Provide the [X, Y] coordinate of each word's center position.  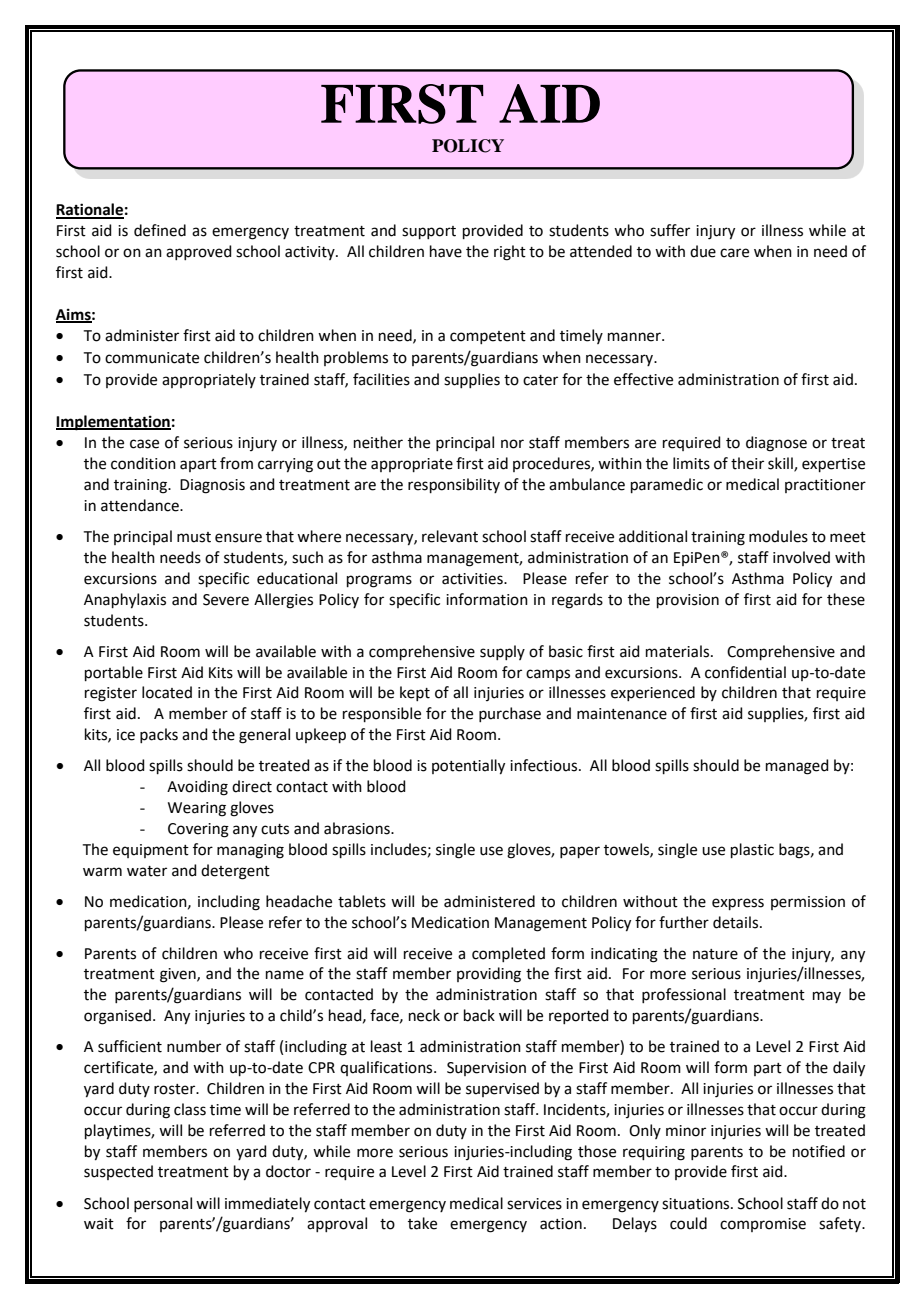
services [534, 1204]
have [446, 251]
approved [199, 252]
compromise [763, 1225]
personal [163, 1204]
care [734, 253]
